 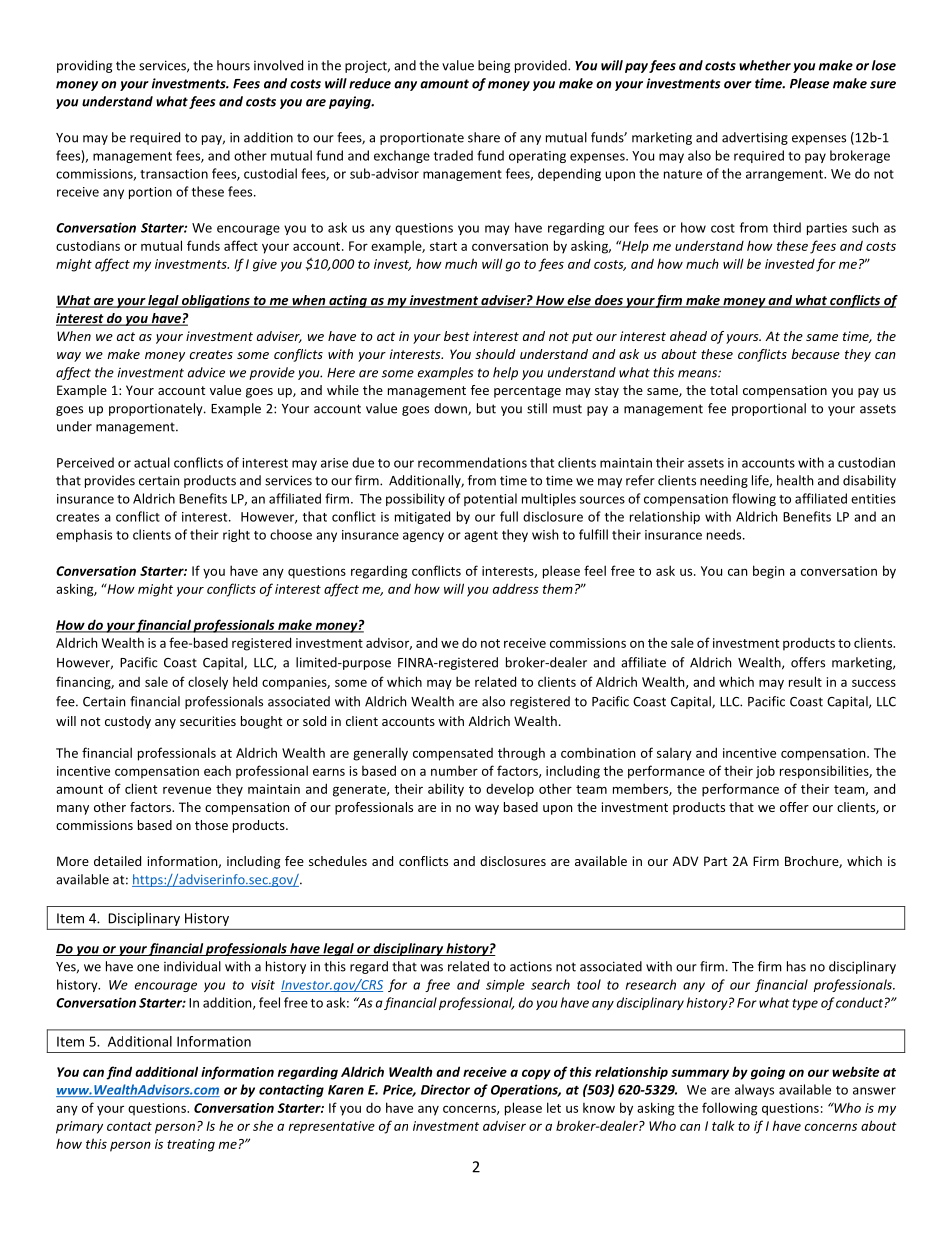 I want to click on compensated, so click(x=453, y=754).
